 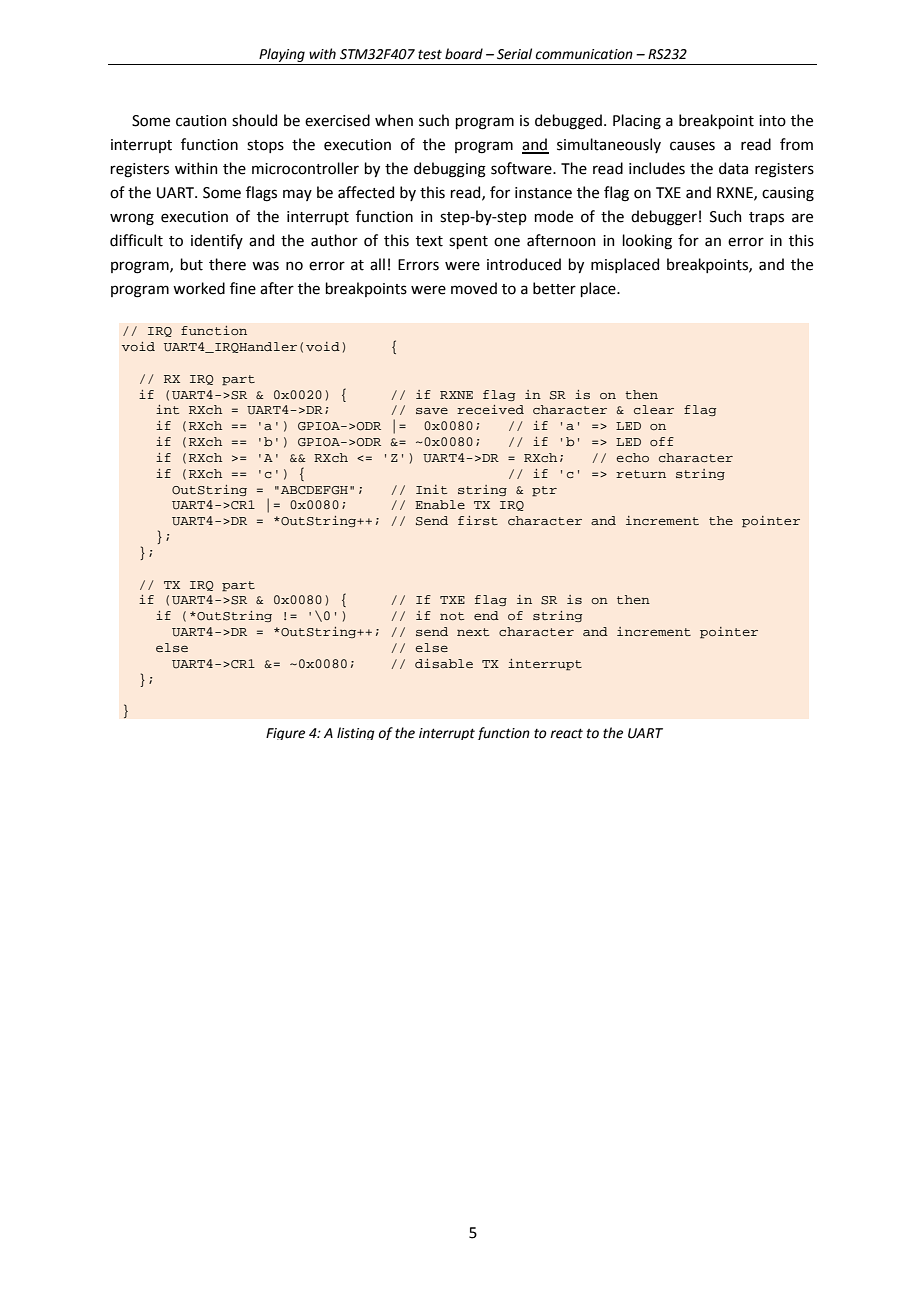 I want to click on worked, so click(x=199, y=288).
